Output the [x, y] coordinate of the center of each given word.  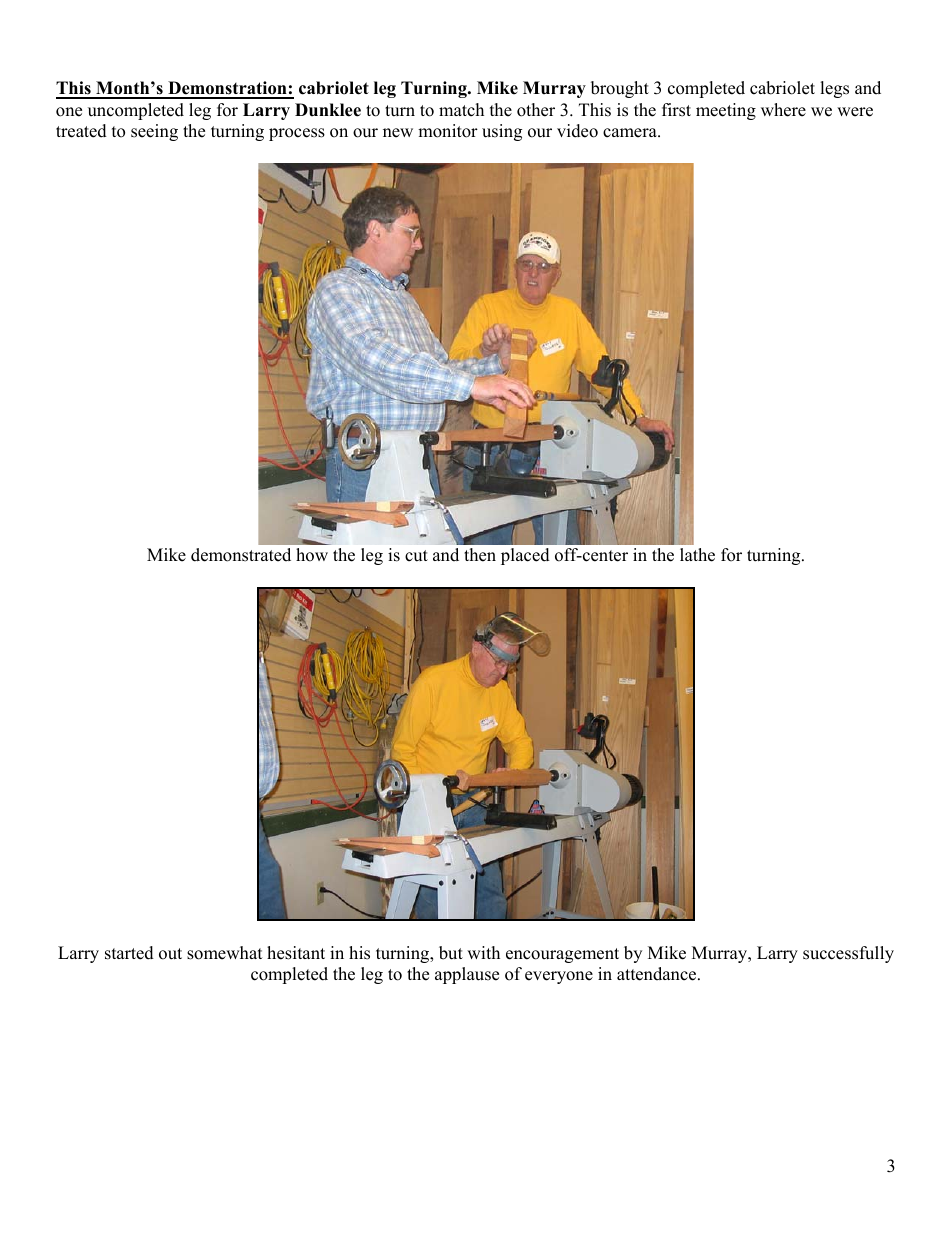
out [170, 954]
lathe [697, 555]
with [483, 952]
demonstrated [241, 555]
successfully [848, 954]
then [480, 555]
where [783, 110]
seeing [154, 132]
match [461, 110]
